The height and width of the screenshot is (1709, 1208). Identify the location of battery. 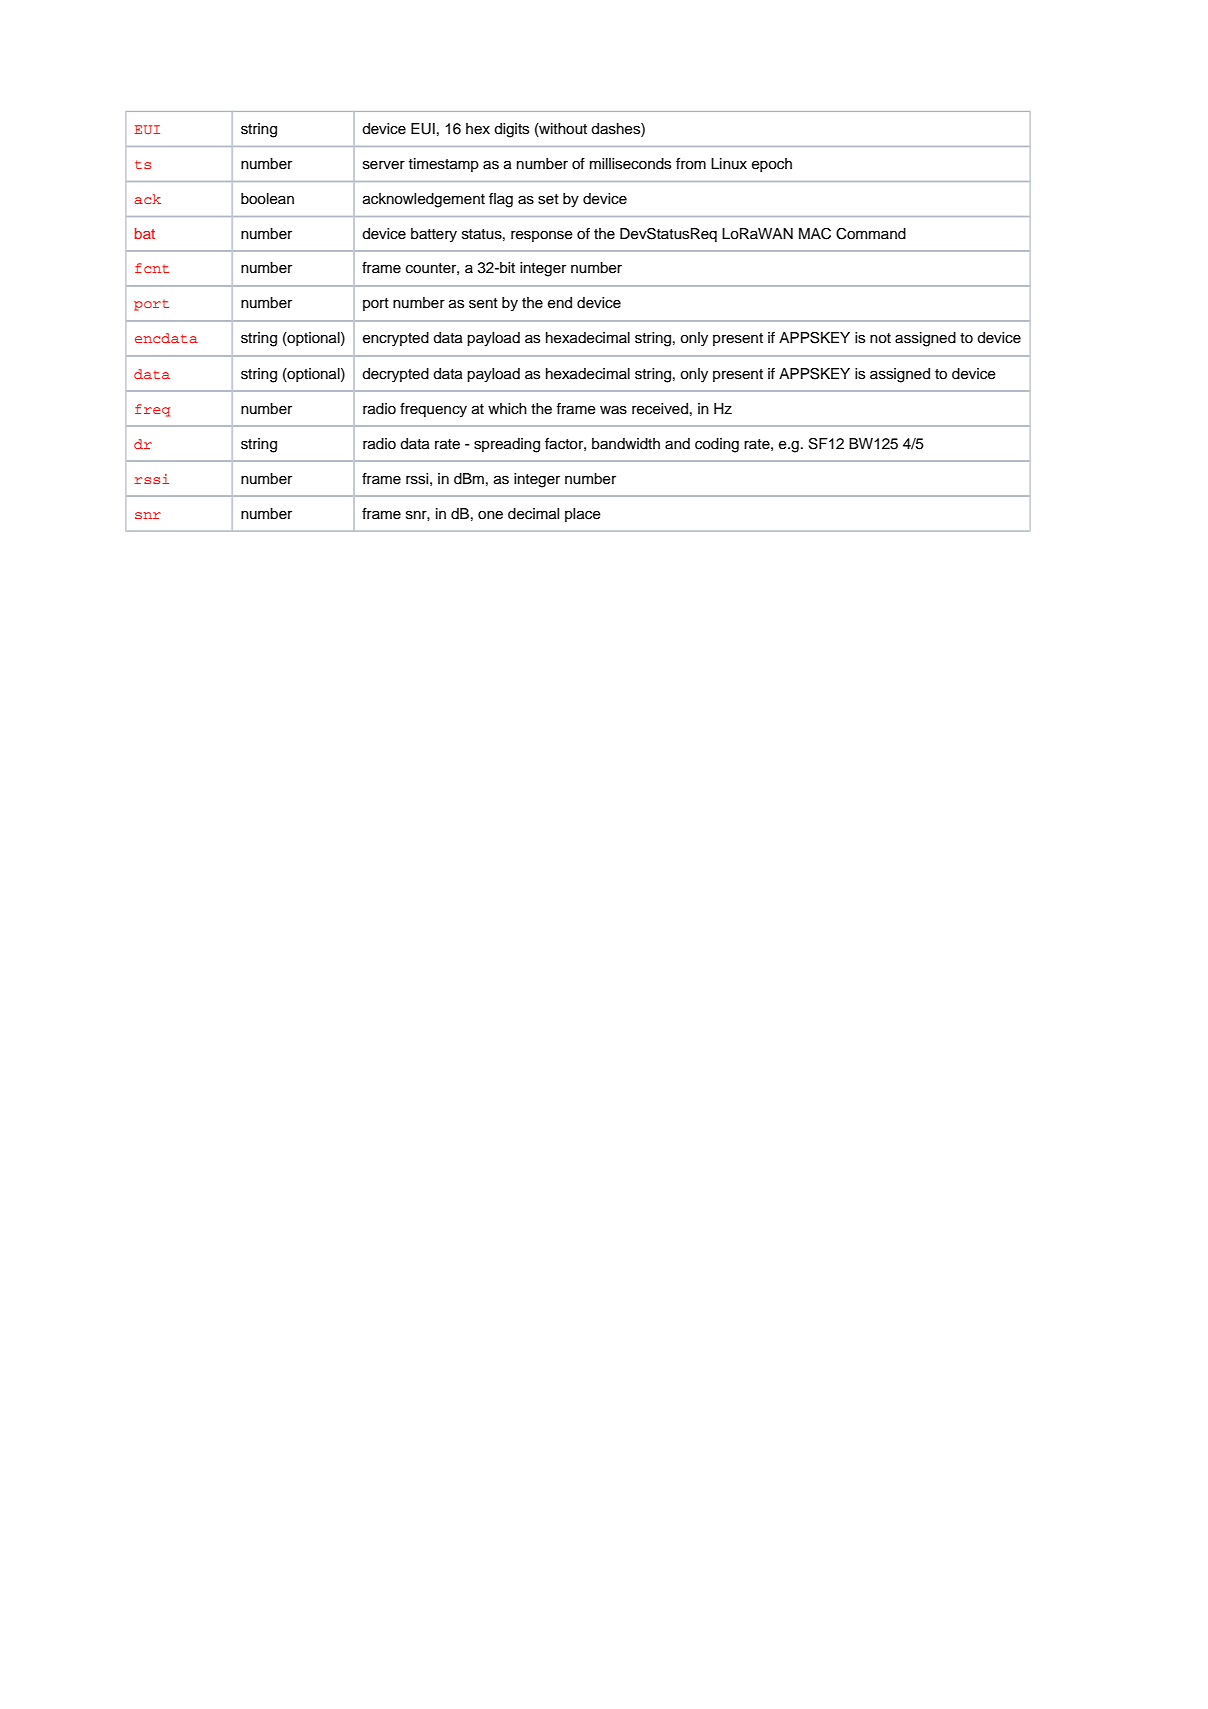
(434, 235).
